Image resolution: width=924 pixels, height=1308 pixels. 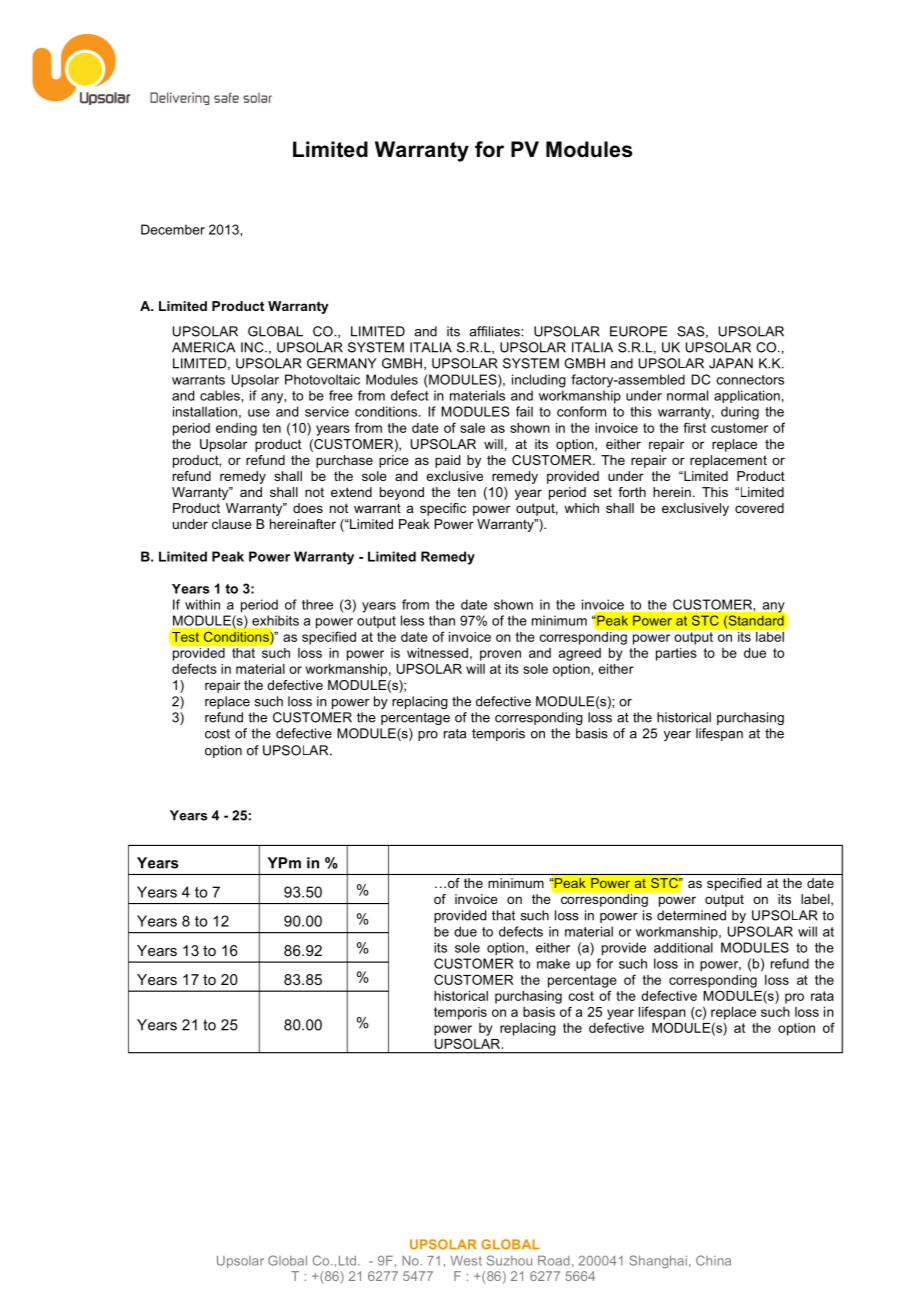 What do you see at coordinates (500, 655) in the screenshot?
I see `proven` at bounding box center [500, 655].
